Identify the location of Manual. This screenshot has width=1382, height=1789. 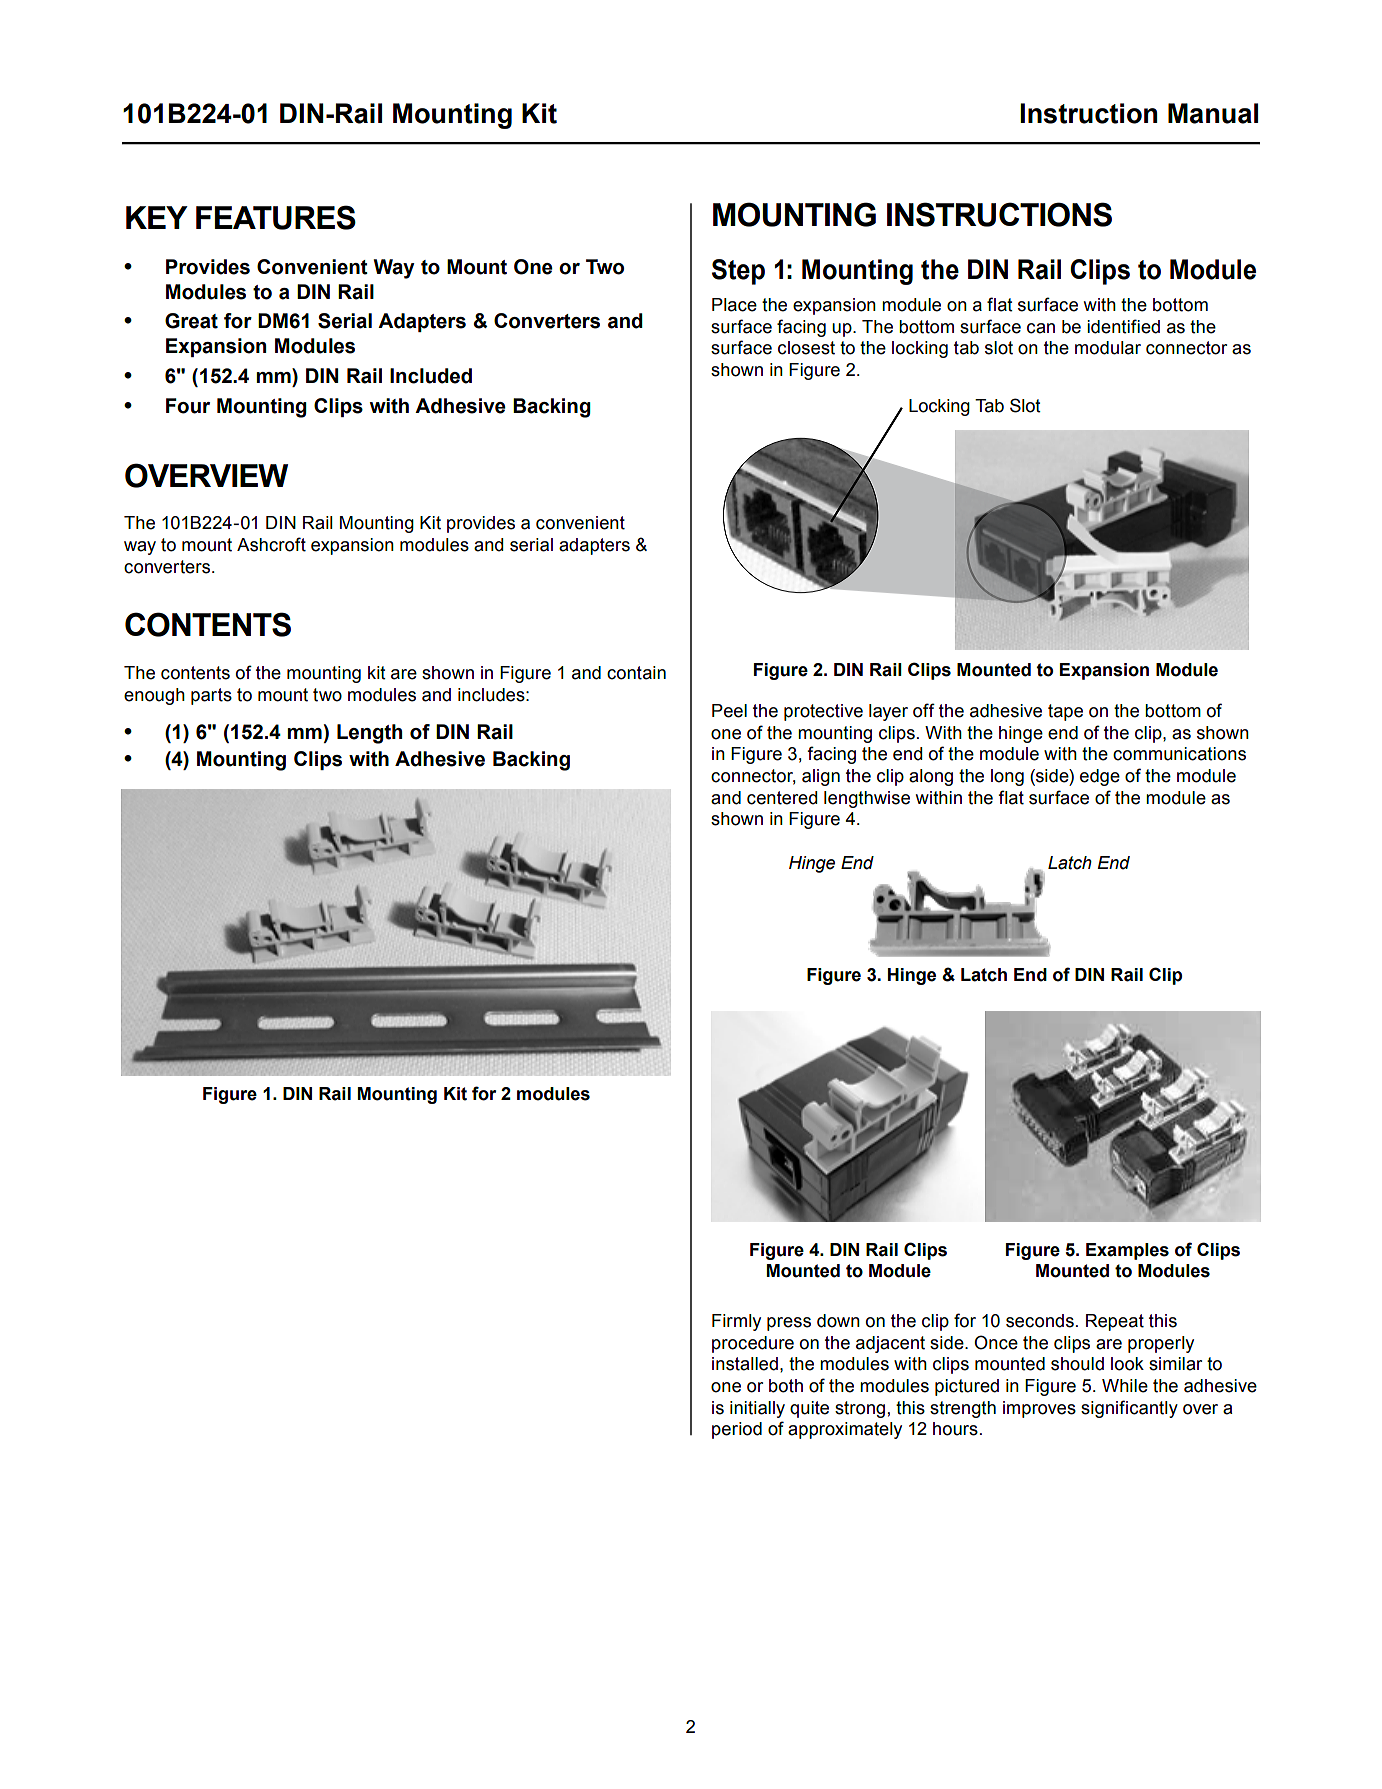
(1213, 113).
